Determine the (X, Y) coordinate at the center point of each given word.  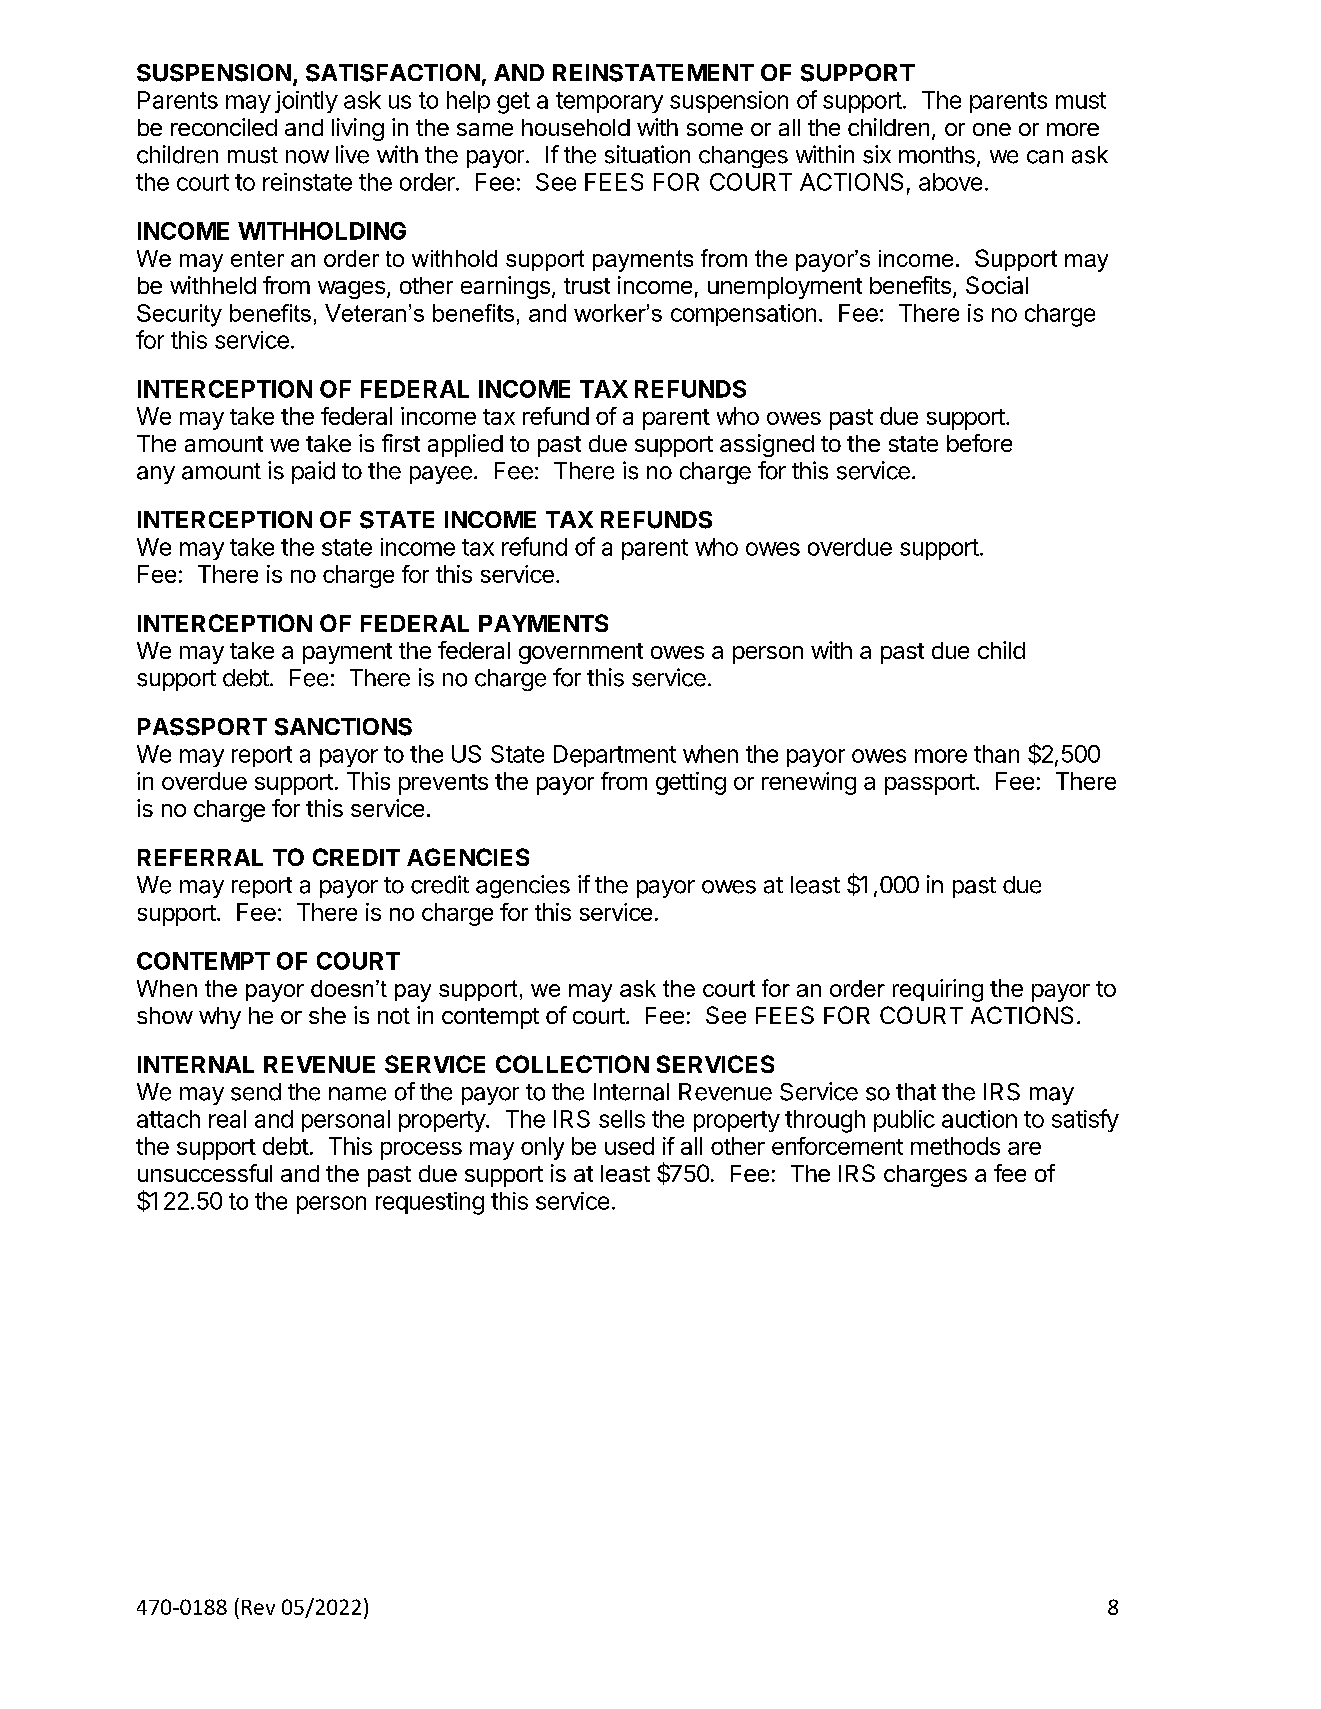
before (979, 443)
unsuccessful (205, 1173)
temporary (609, 102)
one (992, 129)
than (996, 754)
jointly (306, 102)
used (629, 1146)
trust (587, 286)
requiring (938, 990)
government (581, 653)
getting (691, 783)
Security (179, 315)
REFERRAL (200, 857)
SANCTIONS (343, 727)
